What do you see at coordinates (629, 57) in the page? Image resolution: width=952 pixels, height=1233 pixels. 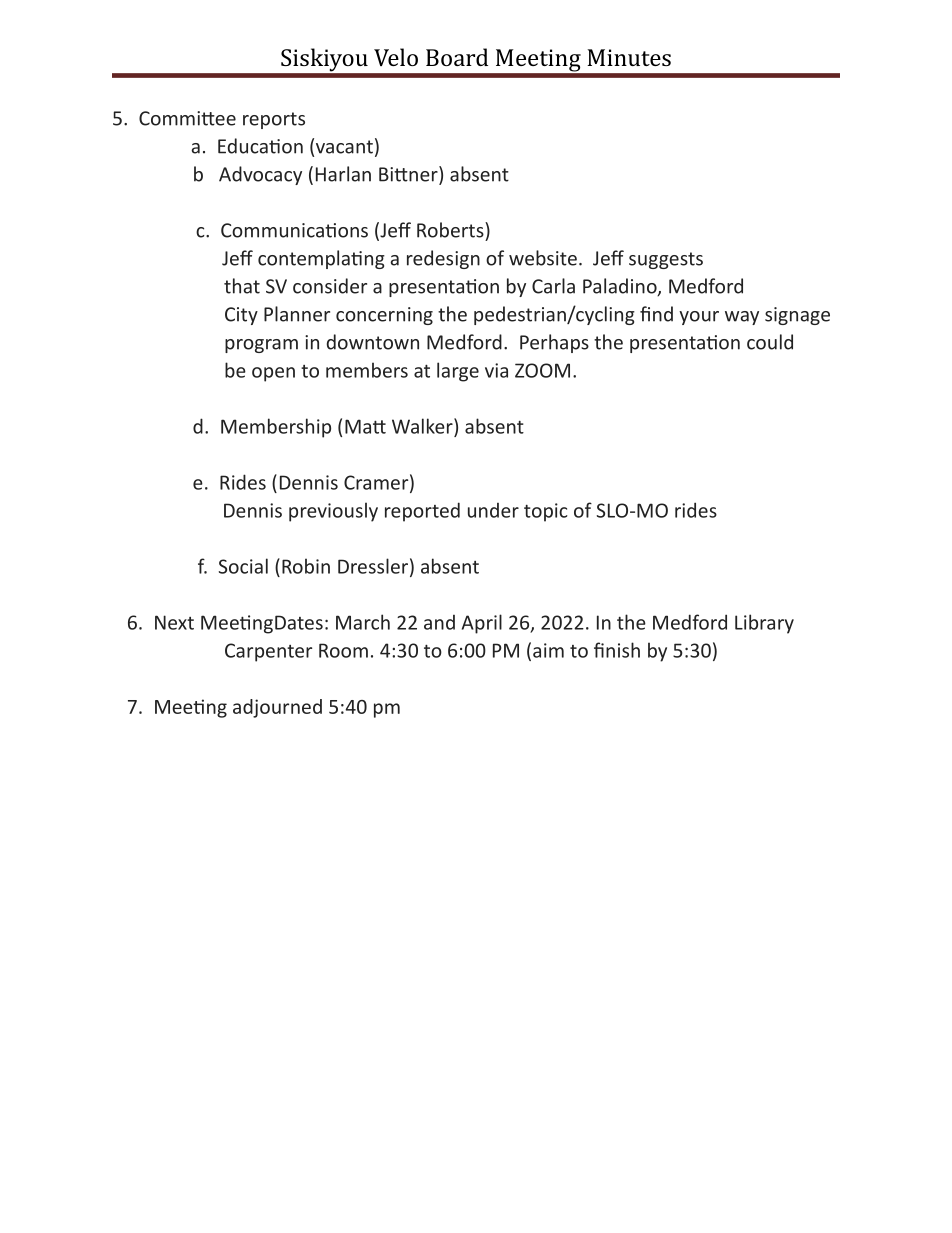 I see `Minutes` at bounding box center [629, 57].
